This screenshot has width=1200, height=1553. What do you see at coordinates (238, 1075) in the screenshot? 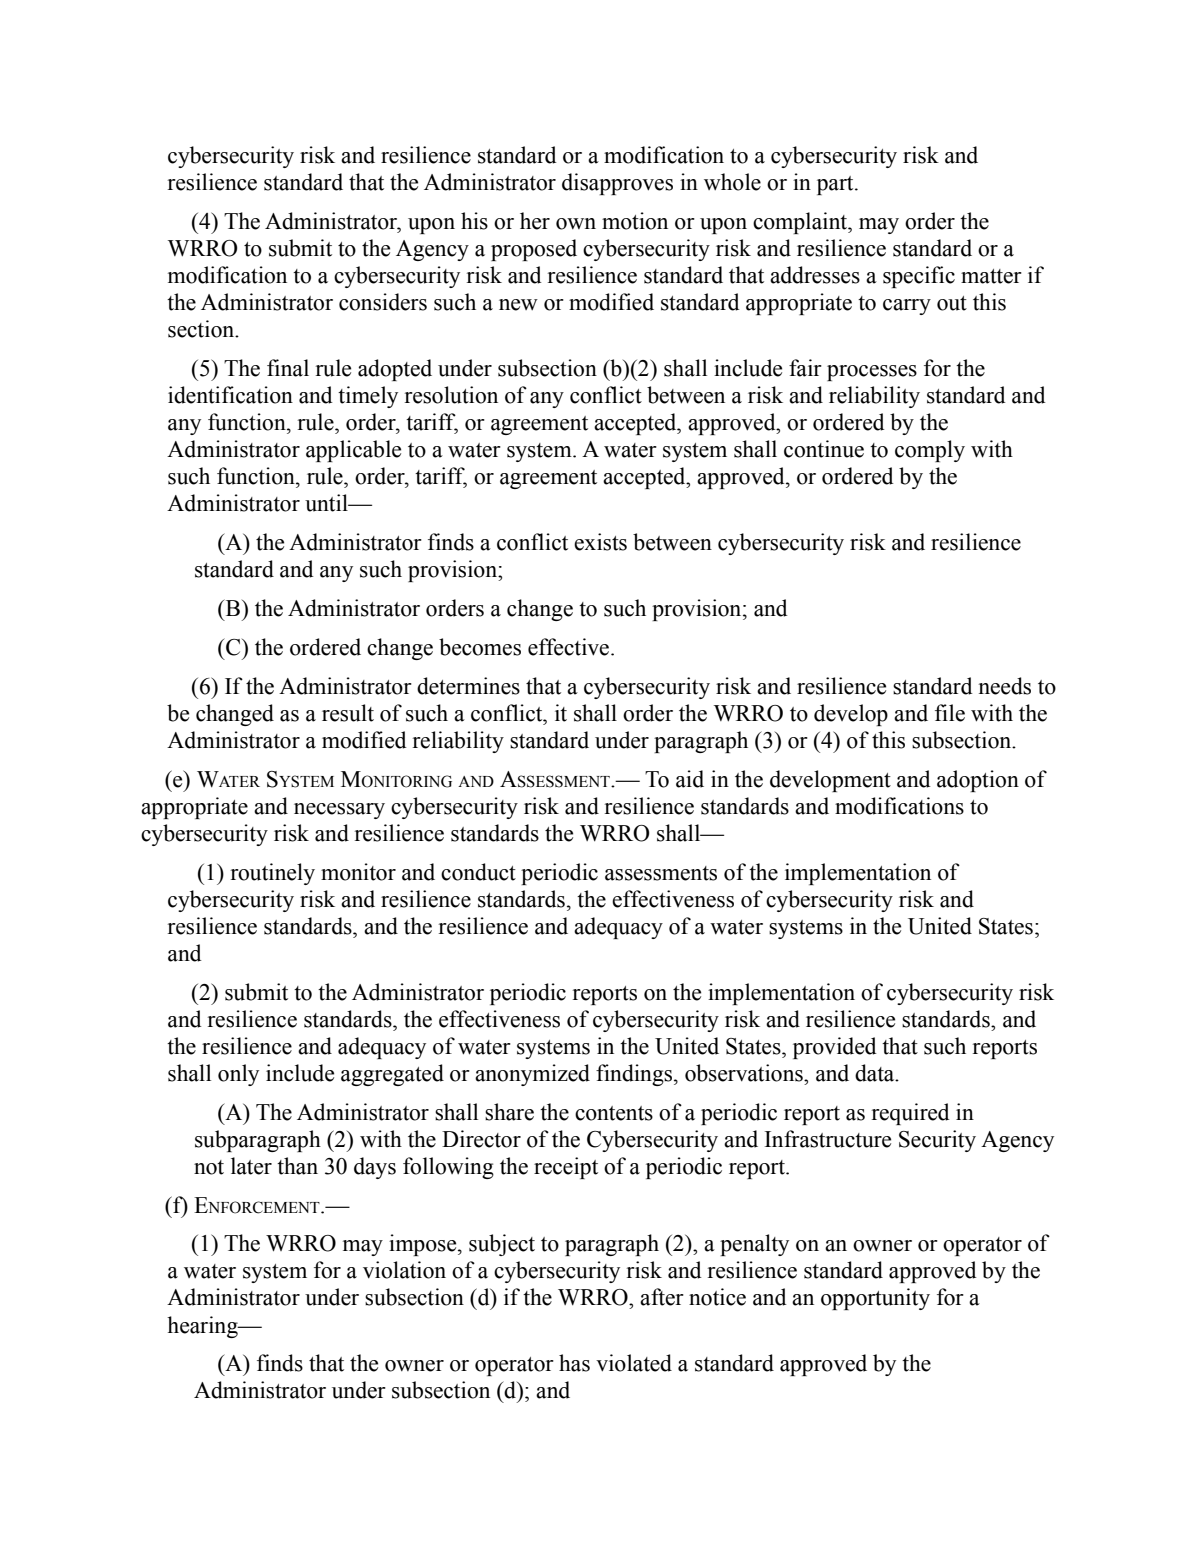
I see `only` at bounding box center [238, 1075].
